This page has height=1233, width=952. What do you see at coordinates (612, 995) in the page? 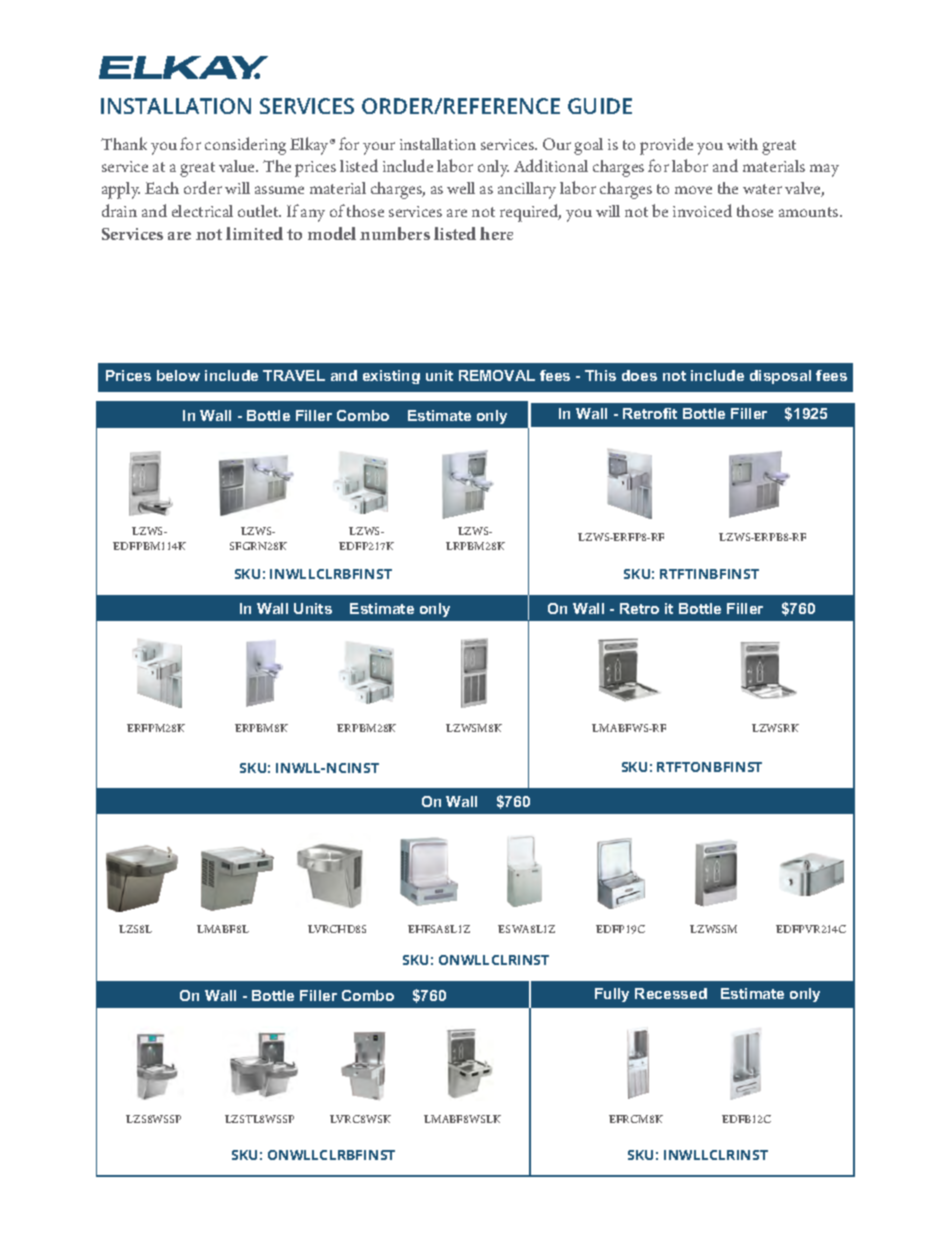
I see `Fully` at bounding box center [612, 995].
